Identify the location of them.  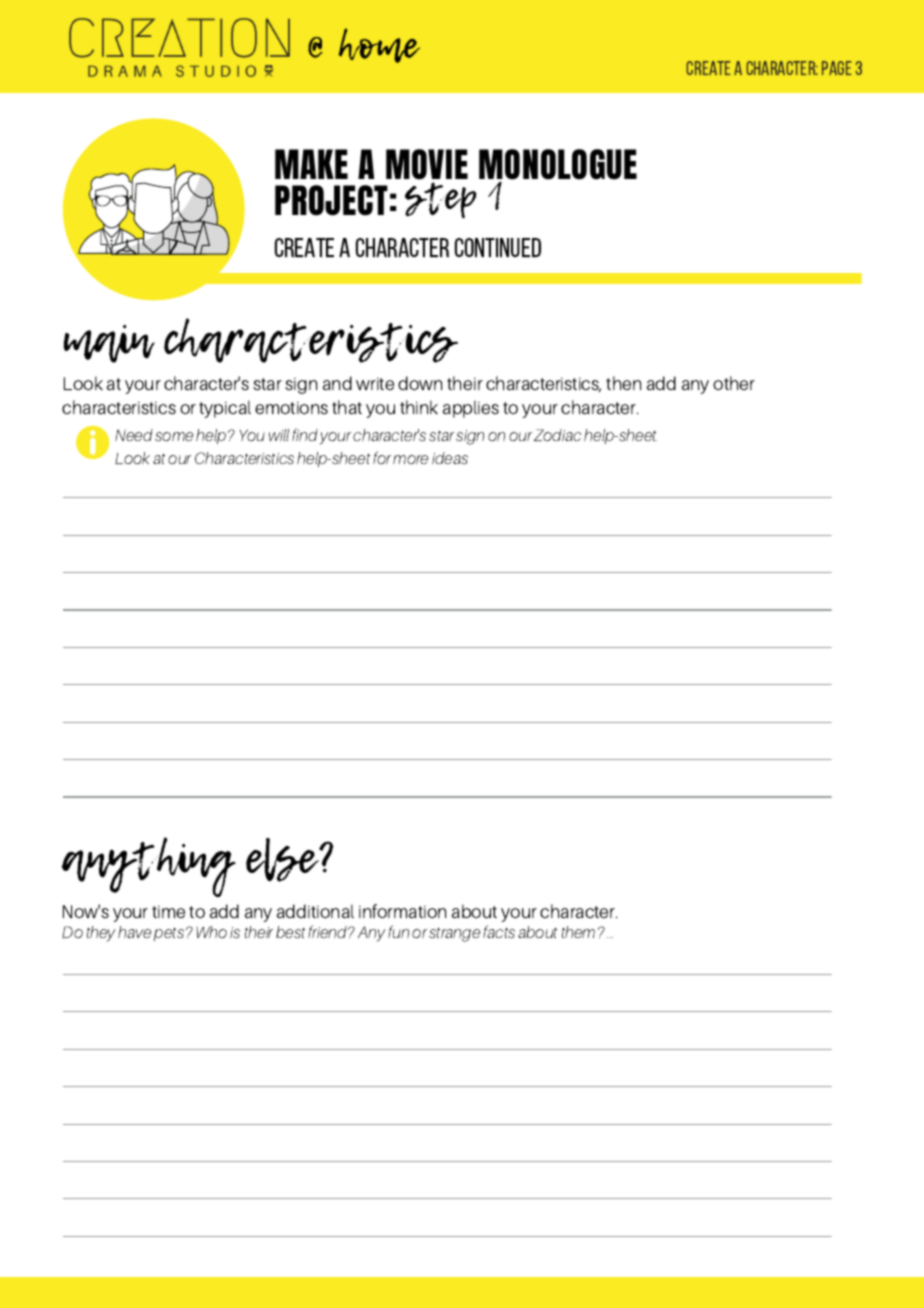
(578, 932).
